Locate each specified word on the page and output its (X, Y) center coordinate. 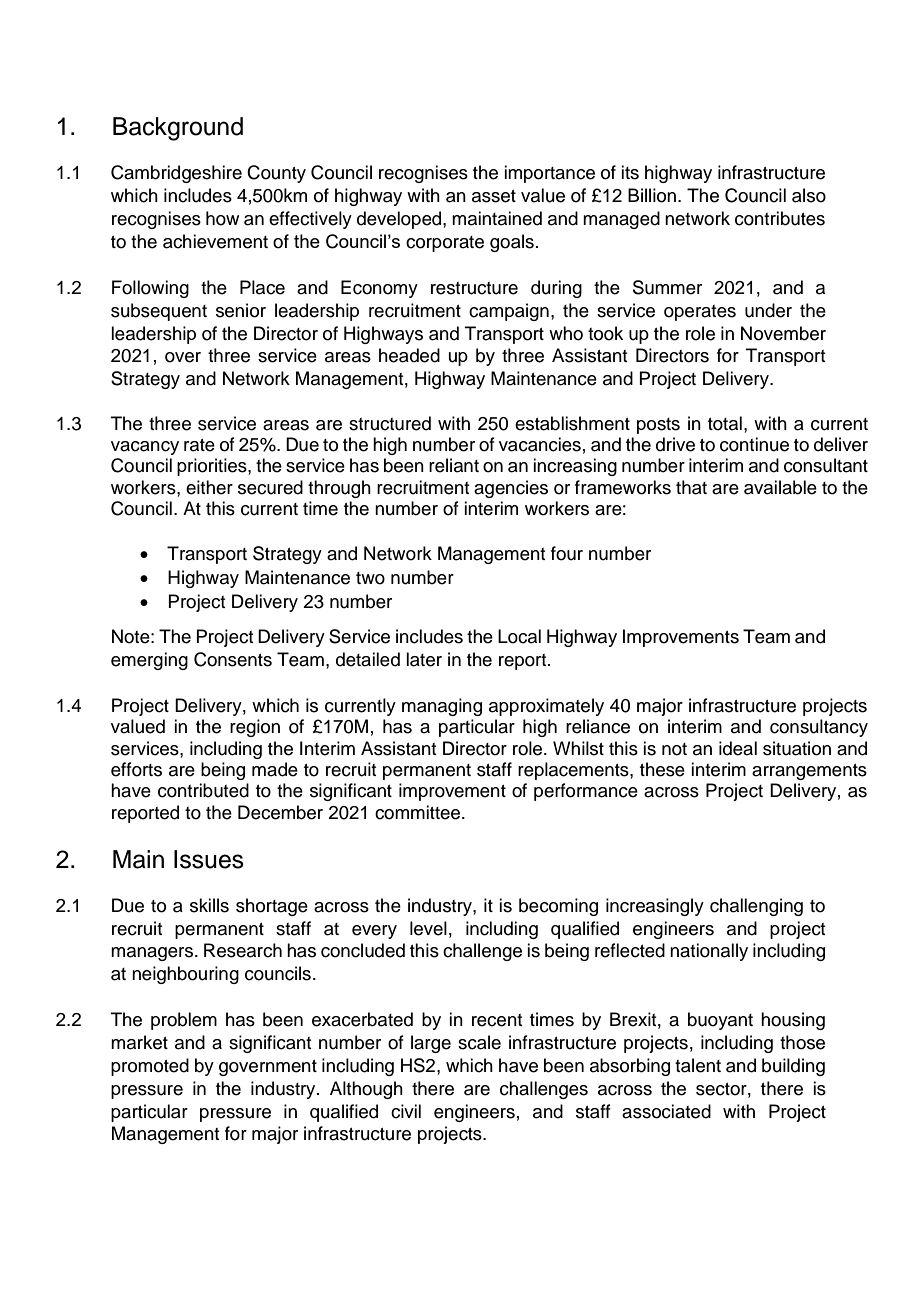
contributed (203, 790)
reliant (454, 465)
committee (419, 812)
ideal (738, 748)
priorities (213, 467)
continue (754, 444)
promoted (150, 1067)
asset (494, 196)
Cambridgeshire (176, 174)
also (809, 195)
